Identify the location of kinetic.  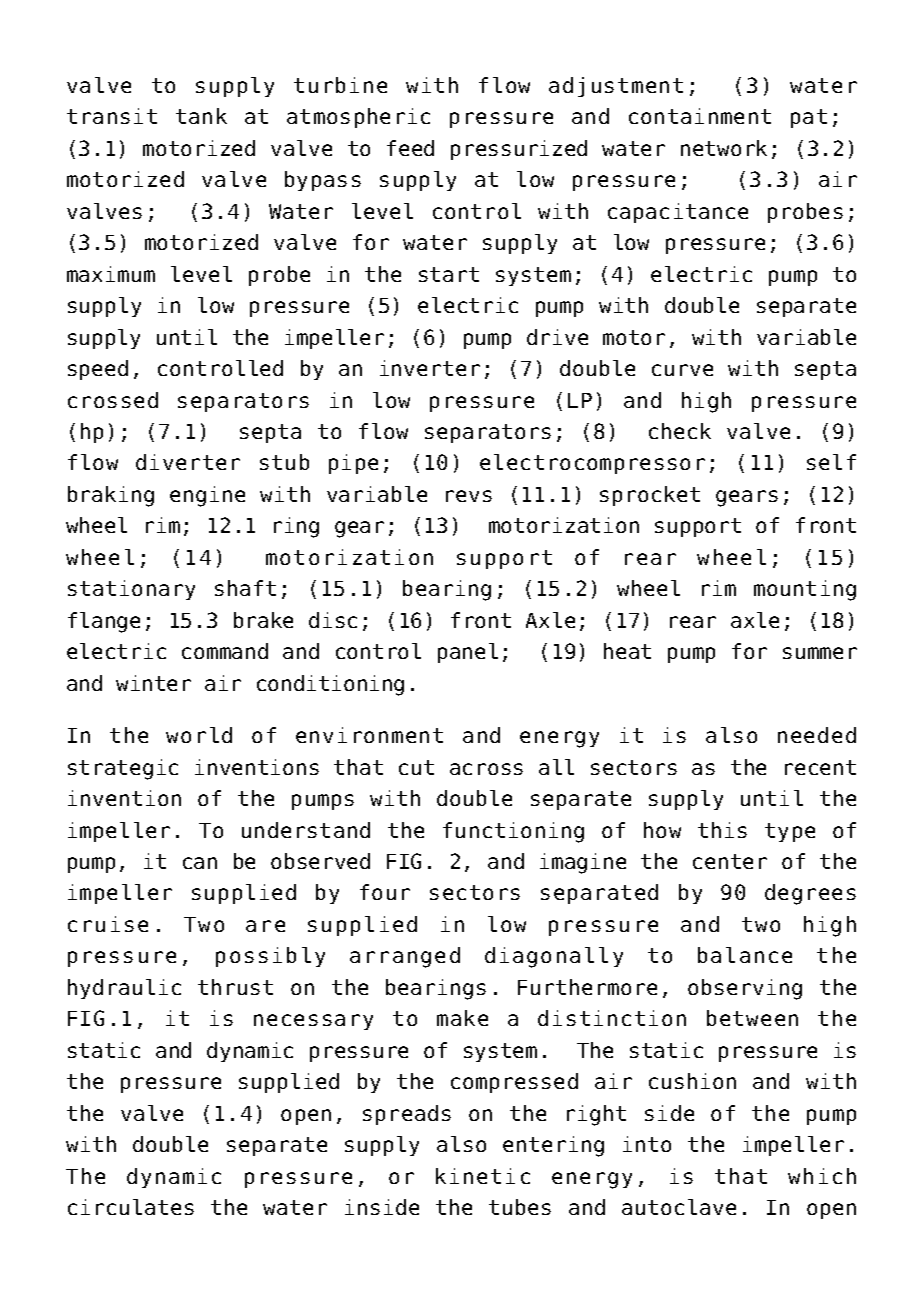
(483, 1176).
